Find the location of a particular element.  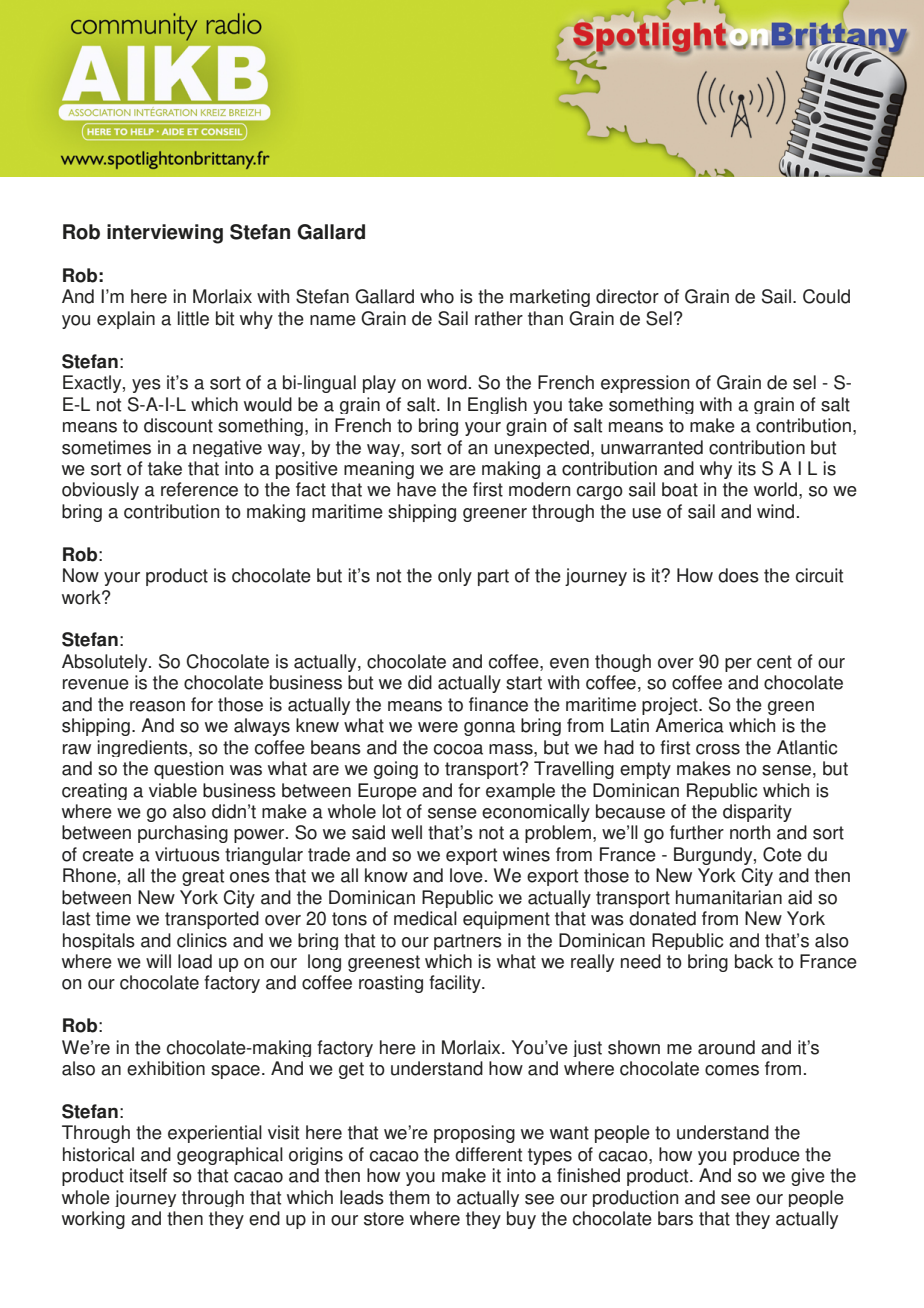

Absolutely is located at coordinates (106, 663).
